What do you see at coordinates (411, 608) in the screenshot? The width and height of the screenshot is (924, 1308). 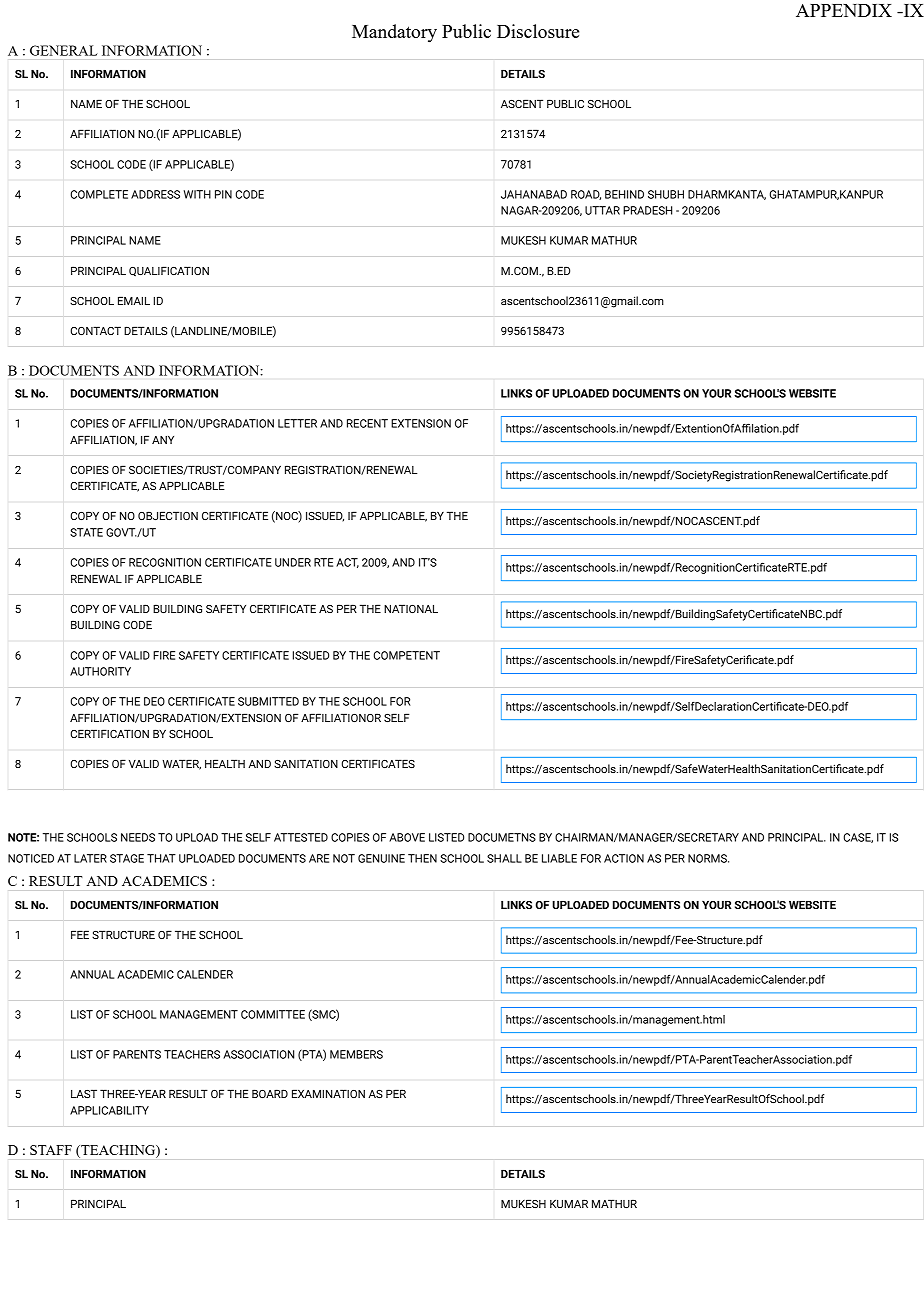 I see `NATIONAL` at bounding box center [411, 608].
